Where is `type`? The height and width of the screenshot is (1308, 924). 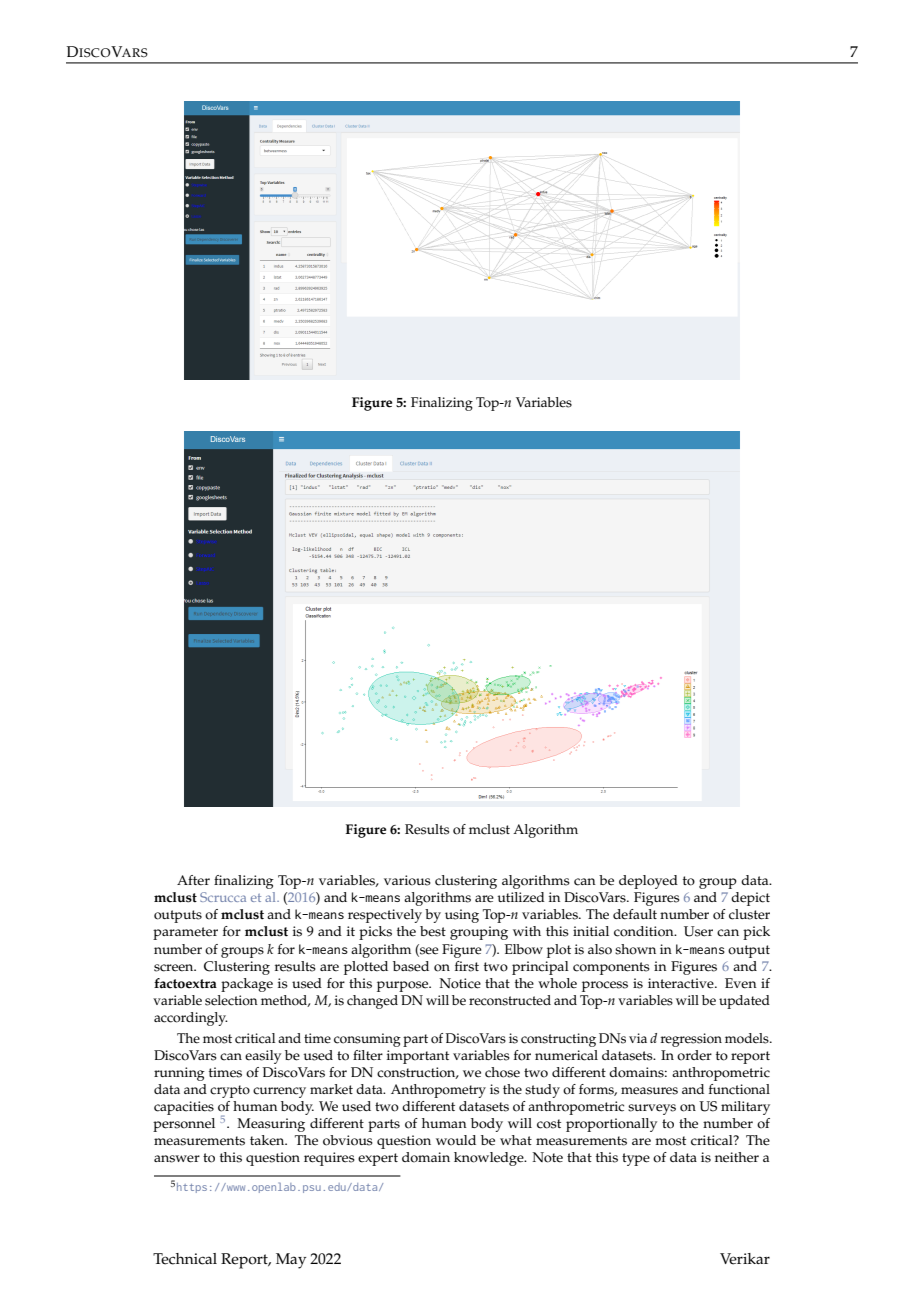 type is located at coordinates (636, 1159).
